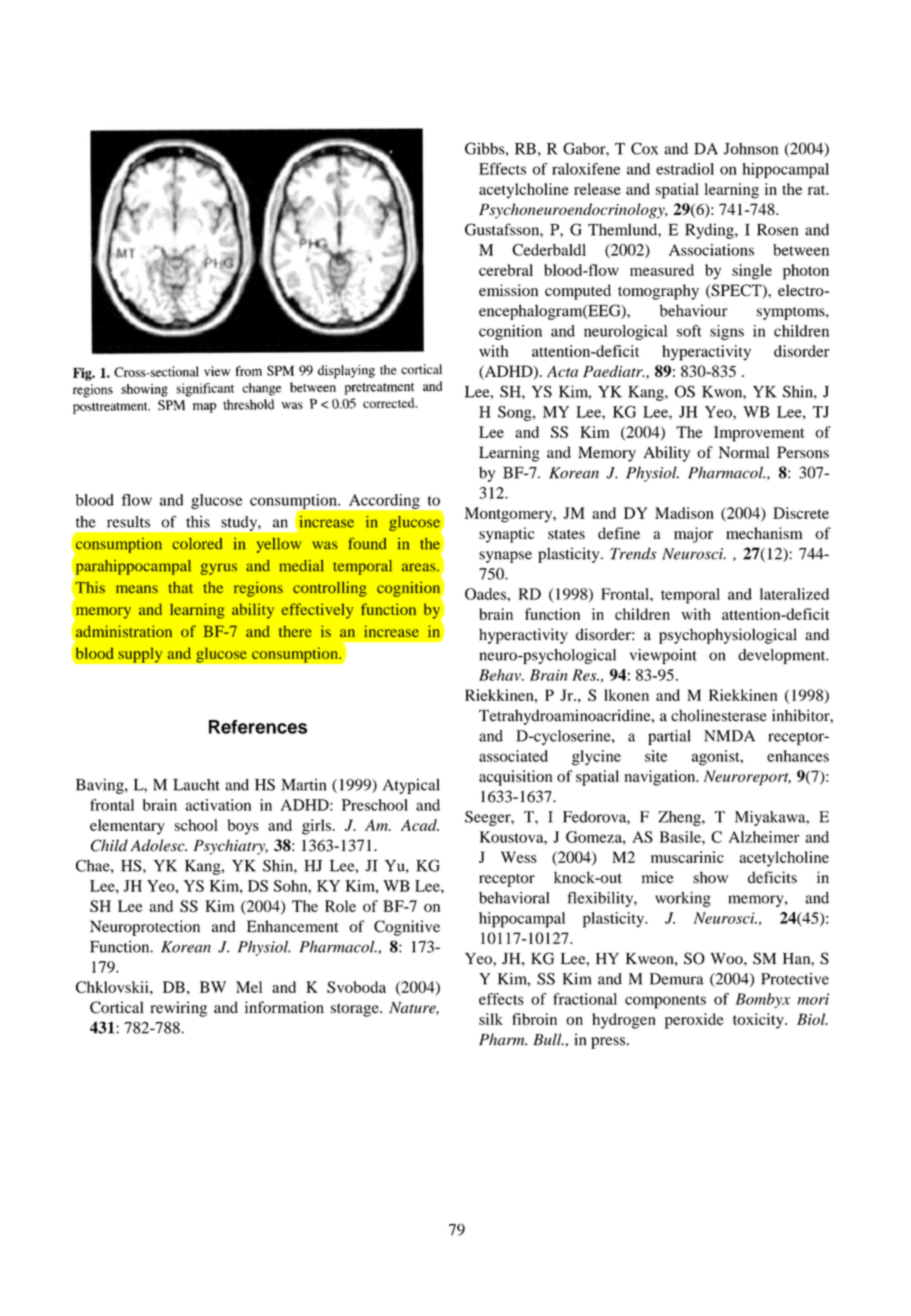 Image resolution: width=911 pixels, height=1316 pixels. Describe the element at coordinates (586, 169) in the screenshot. I see `raloxifene` at that location.
